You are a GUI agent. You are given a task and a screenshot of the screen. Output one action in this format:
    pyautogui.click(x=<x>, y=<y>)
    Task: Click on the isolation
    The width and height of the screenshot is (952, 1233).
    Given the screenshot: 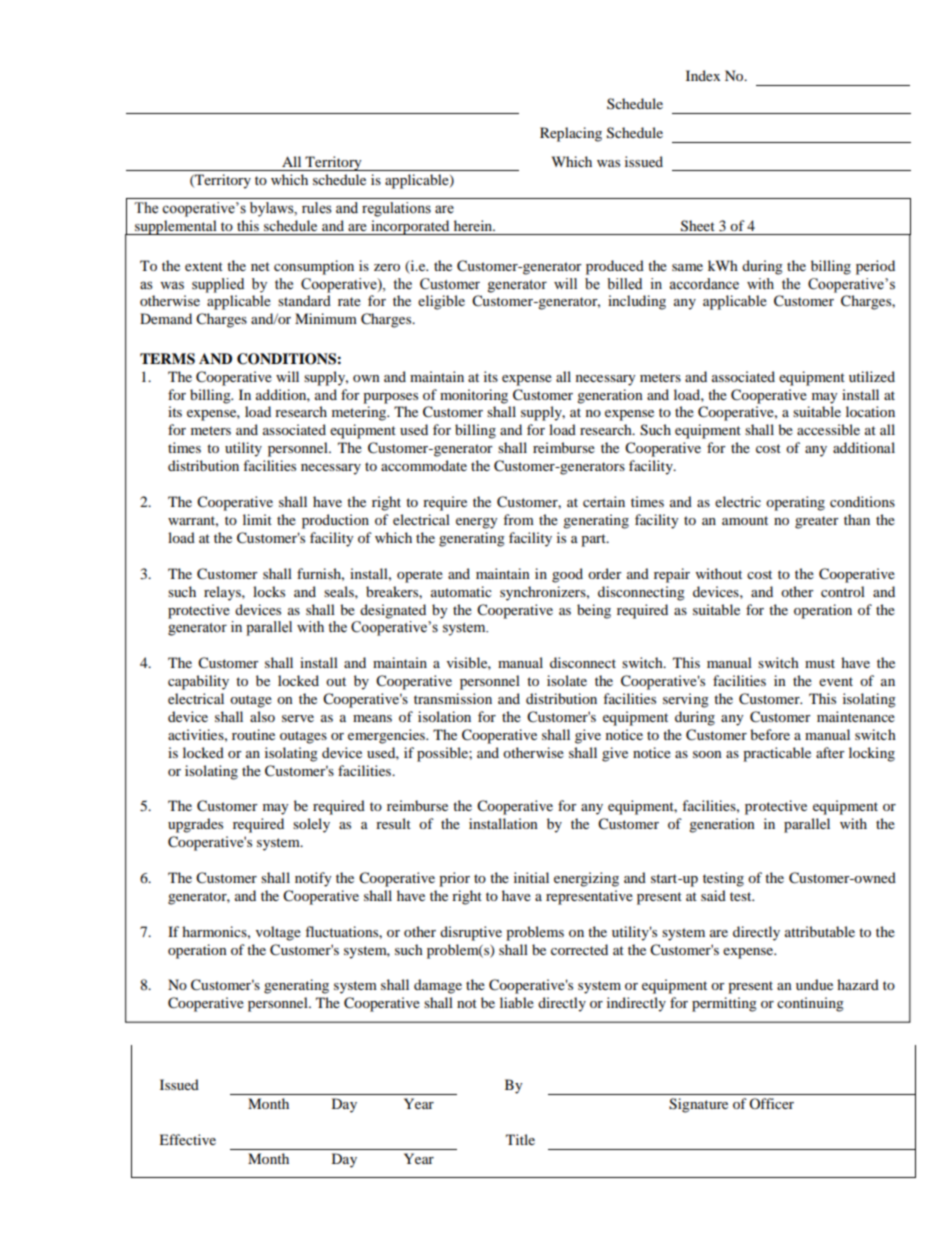 What is the action you would take?
    pyautogui.click(x=444, y=716)
